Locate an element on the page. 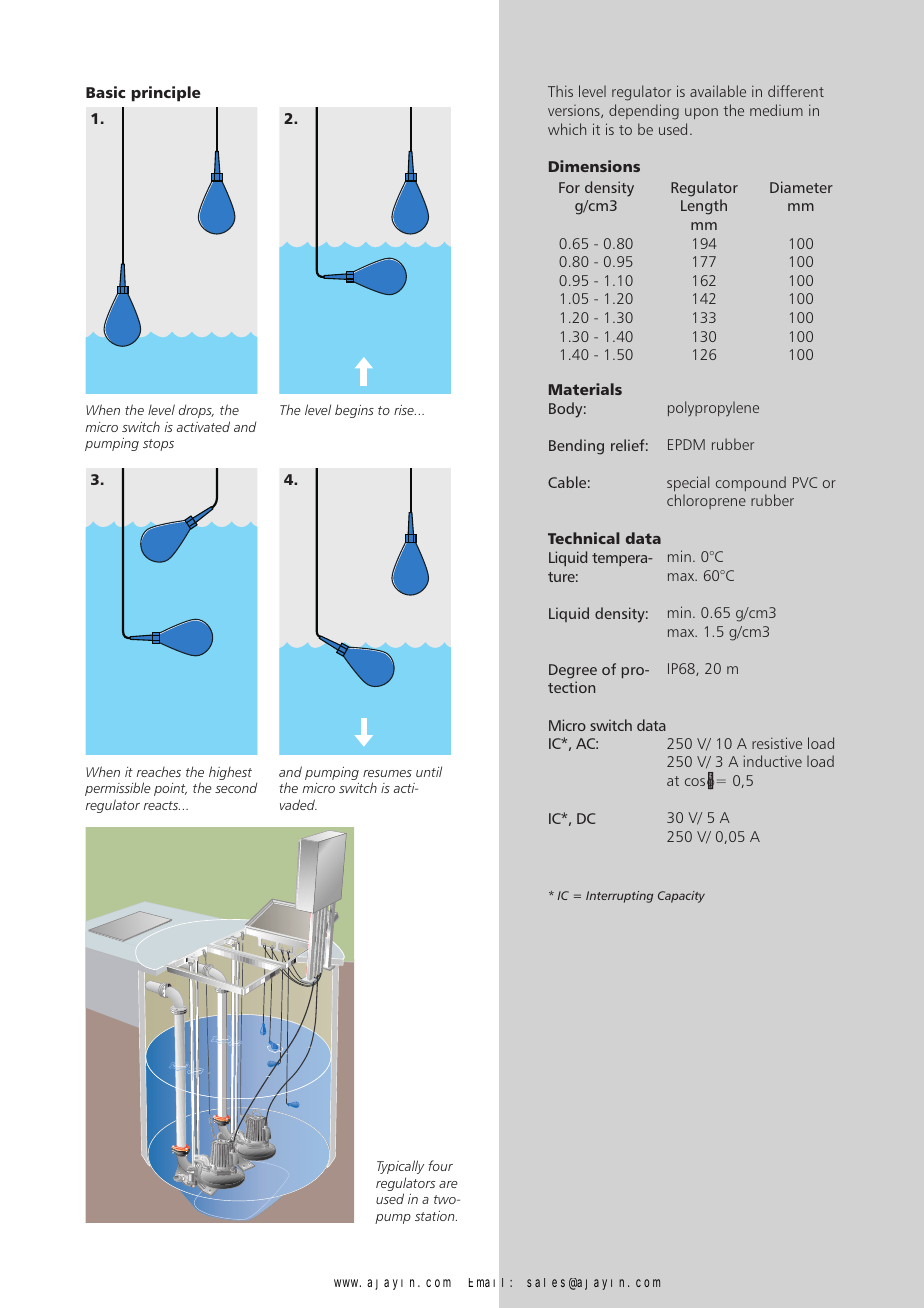  reacts is located at coordinates (162, 805).
